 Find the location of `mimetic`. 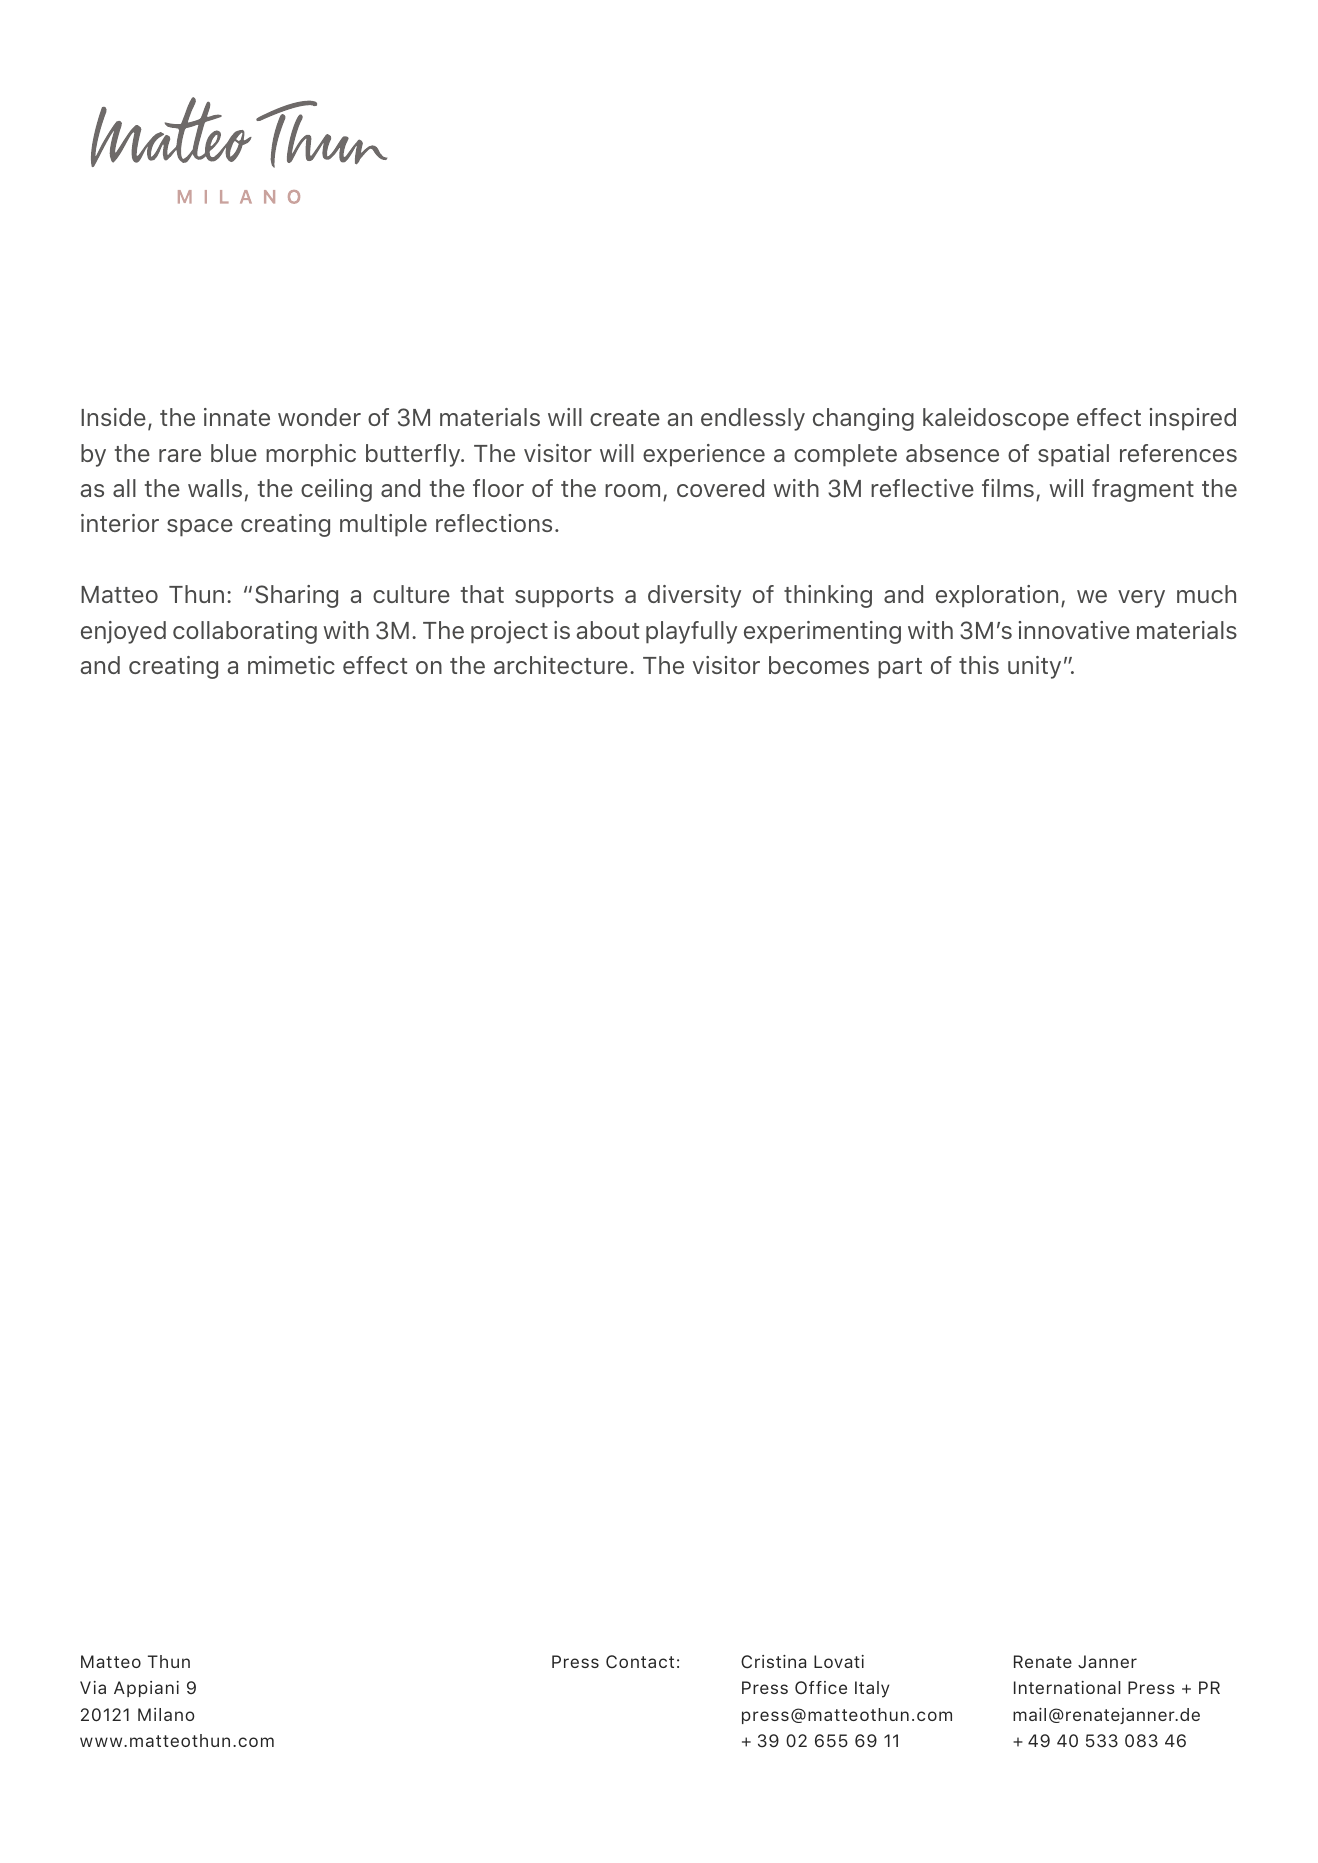

mimetic is located at coordinates (291, 665).
